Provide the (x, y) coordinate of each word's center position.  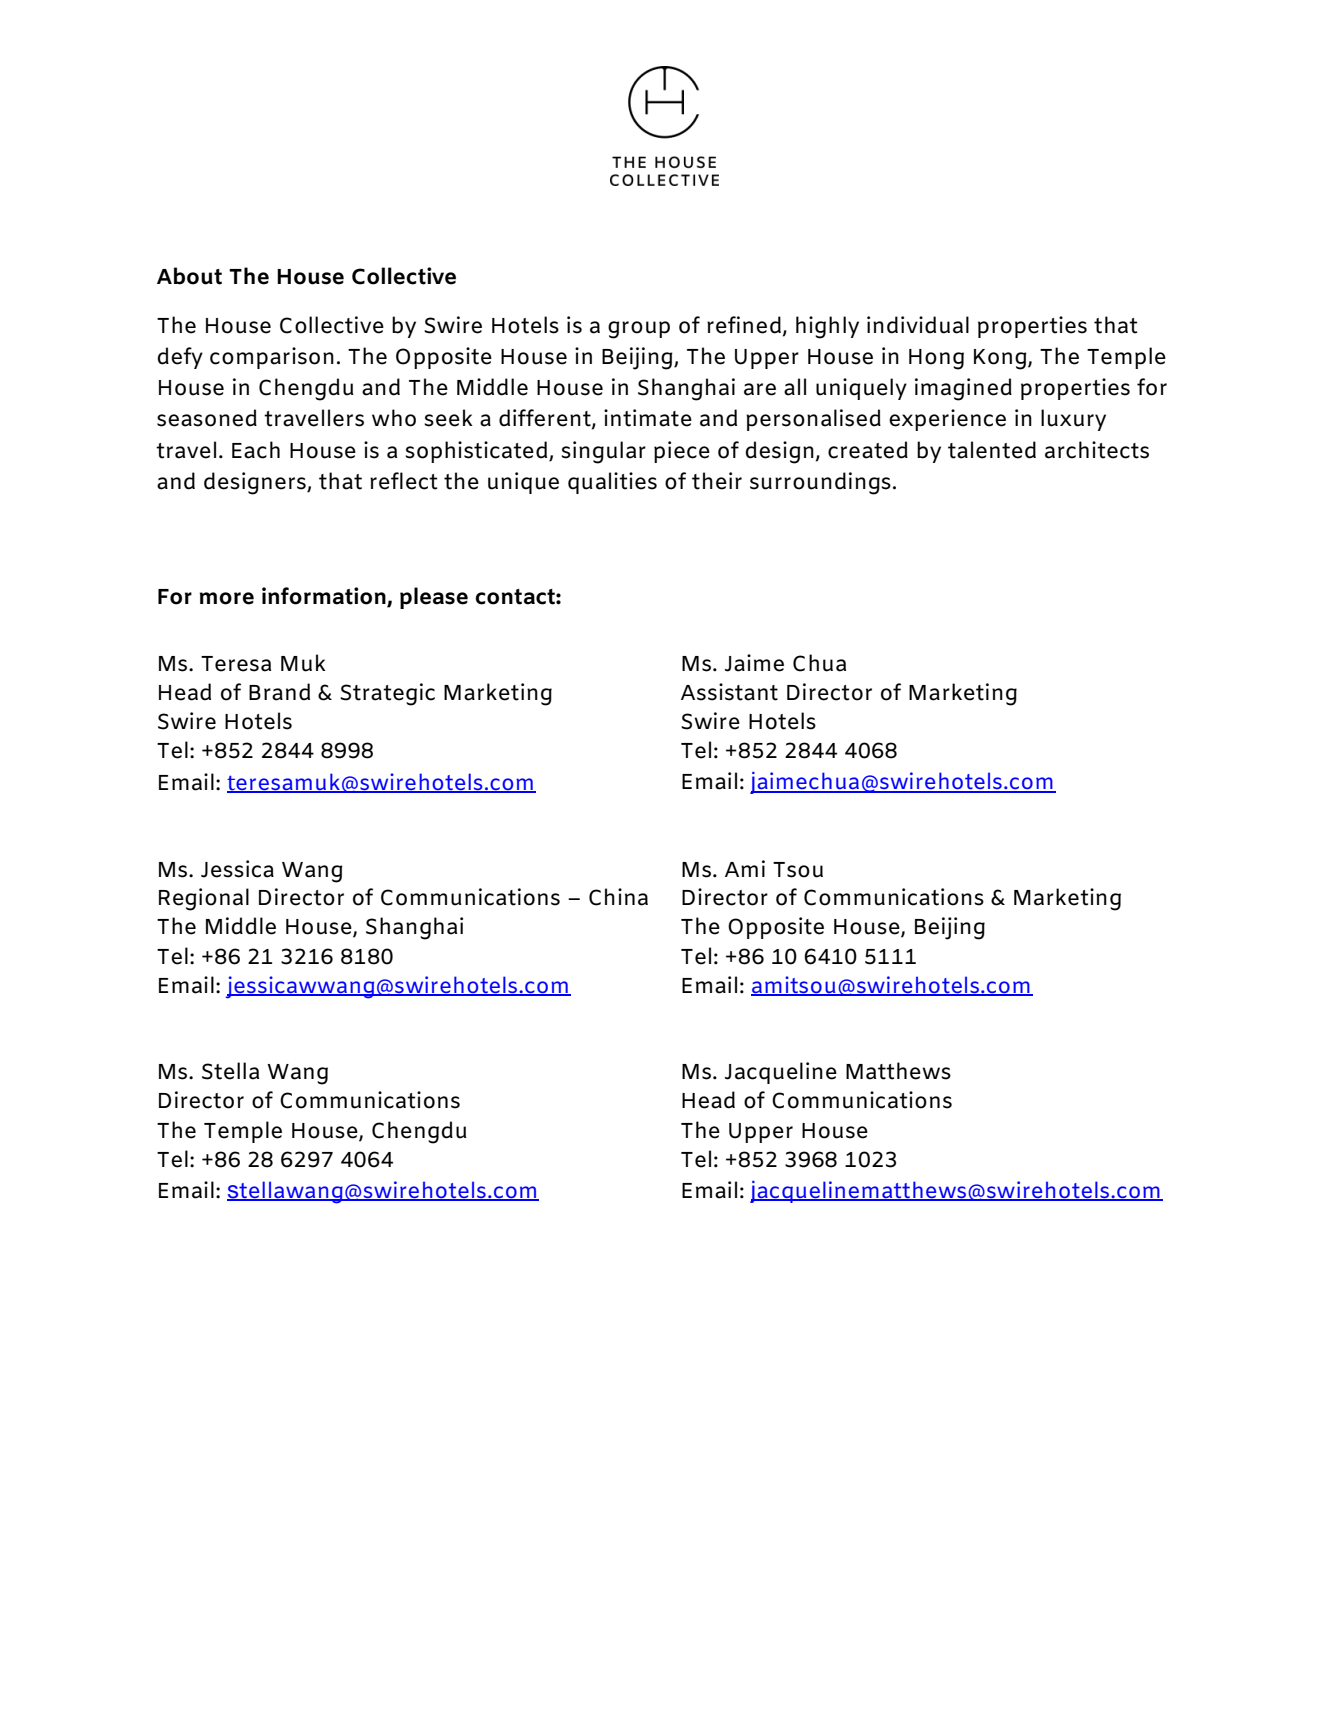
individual (918, 325)
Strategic (387, 694)
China (618, 897)
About (189, 276)
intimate (648, 418)
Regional (204, 899)
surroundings (820, 483)
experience (947, 420)
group (639, 330)
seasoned (207, 418)
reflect (403, 481)
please (434, 598)
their (717, 481)
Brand (279, 692)
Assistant (729, 692)
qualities (612, 483)
